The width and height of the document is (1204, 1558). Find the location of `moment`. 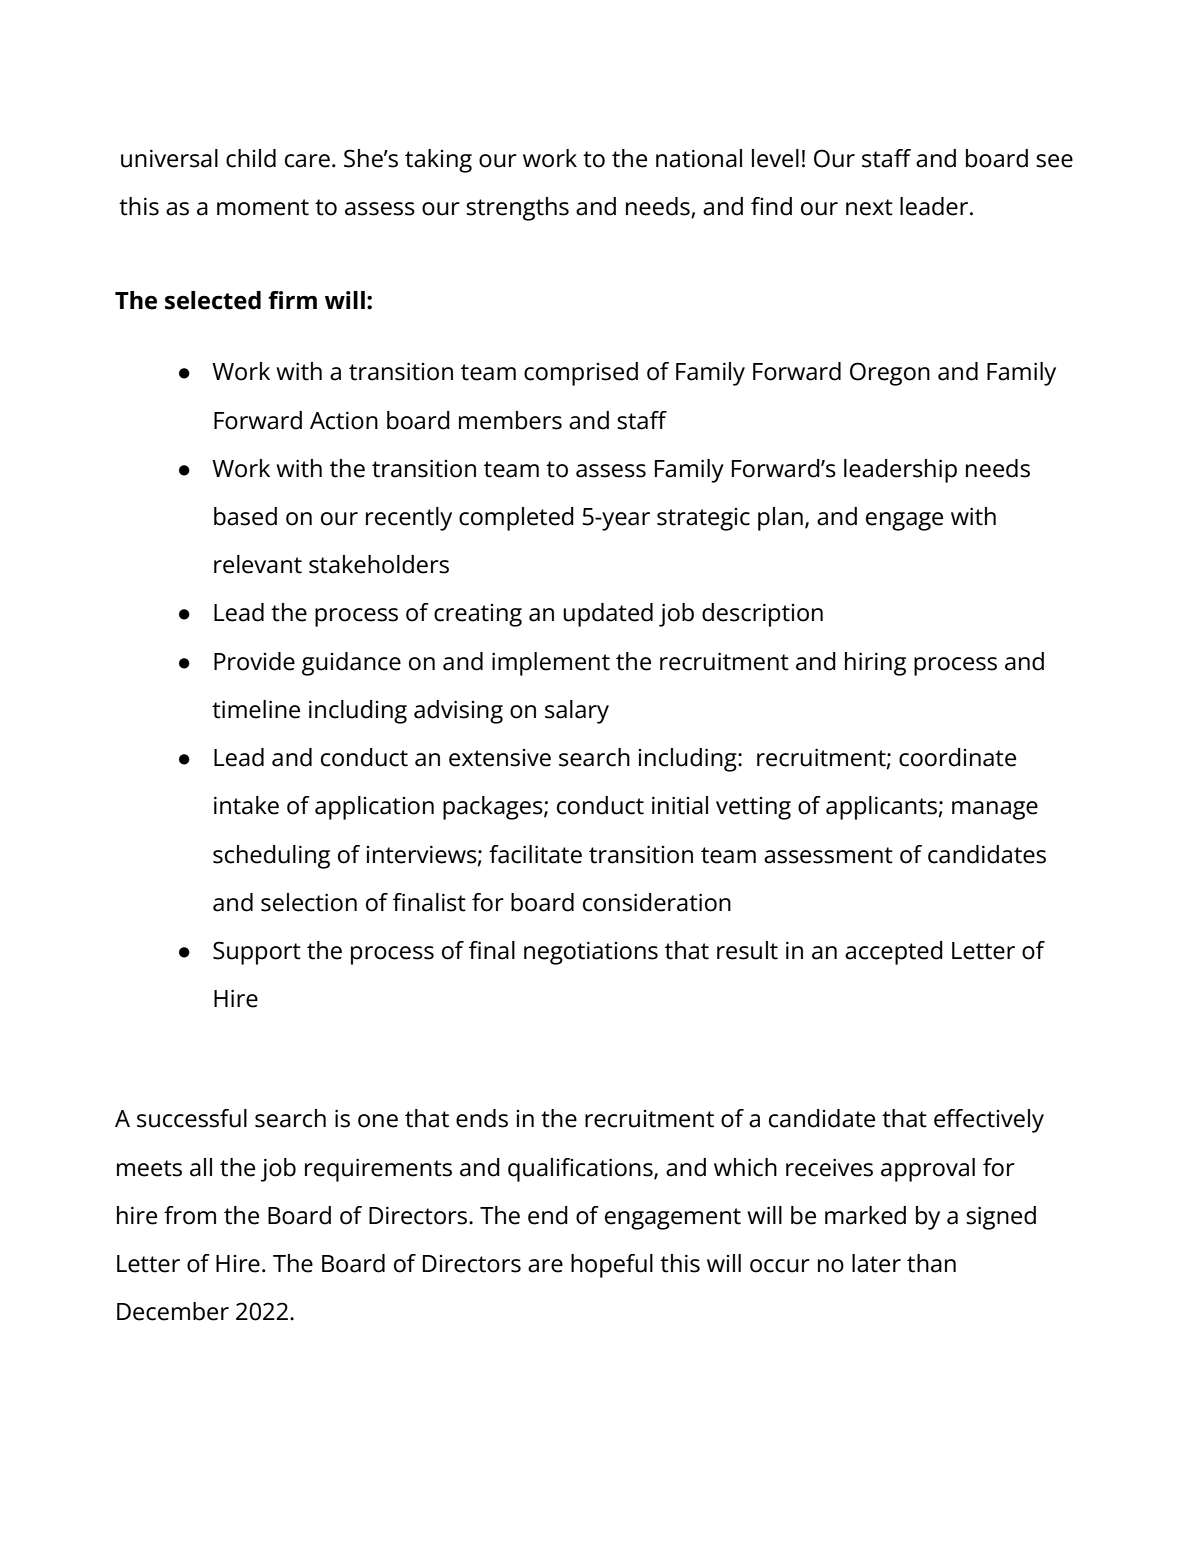

moment is located at coordinates (263, 207).
